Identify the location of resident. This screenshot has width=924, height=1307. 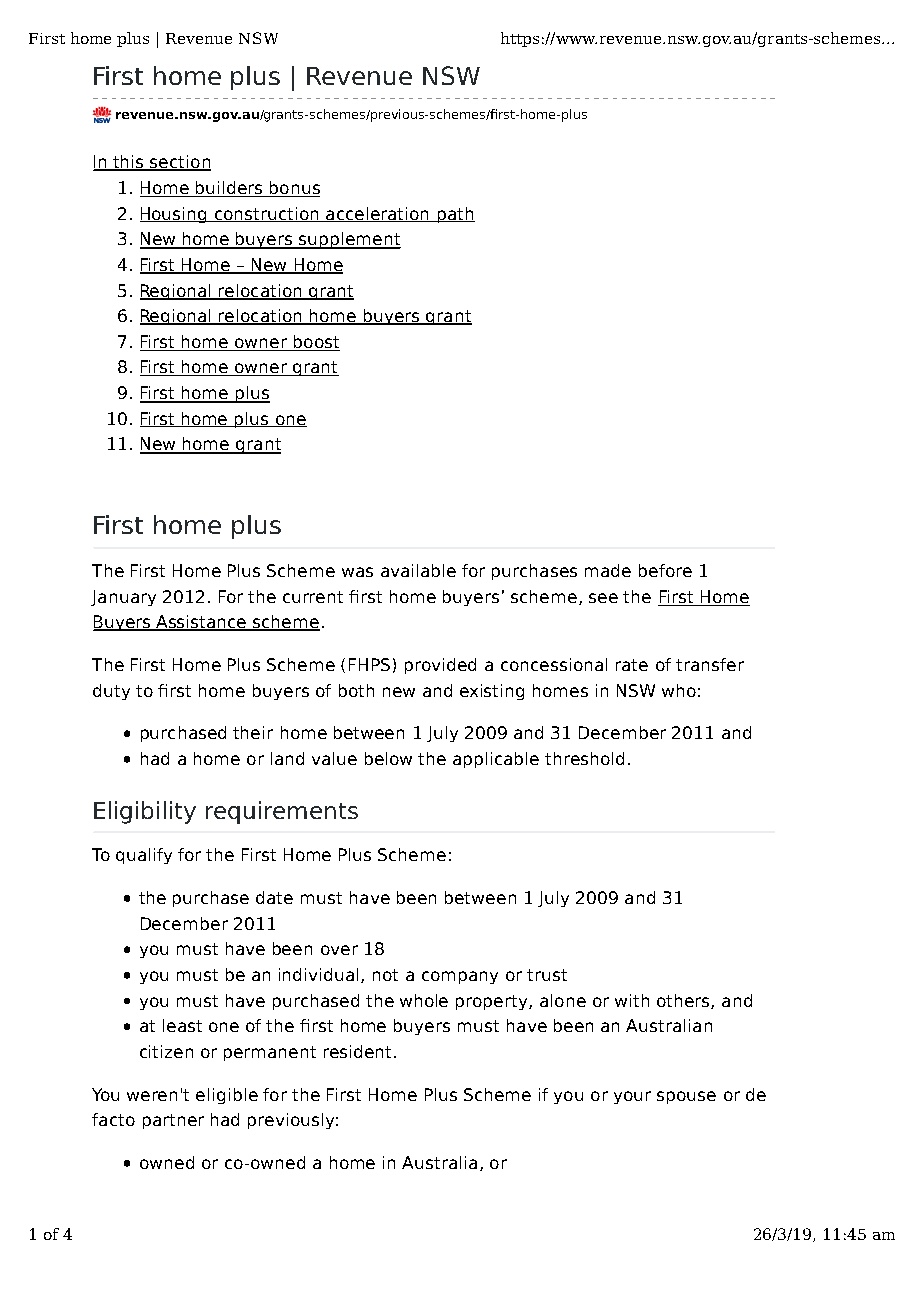
(357, 1051).
